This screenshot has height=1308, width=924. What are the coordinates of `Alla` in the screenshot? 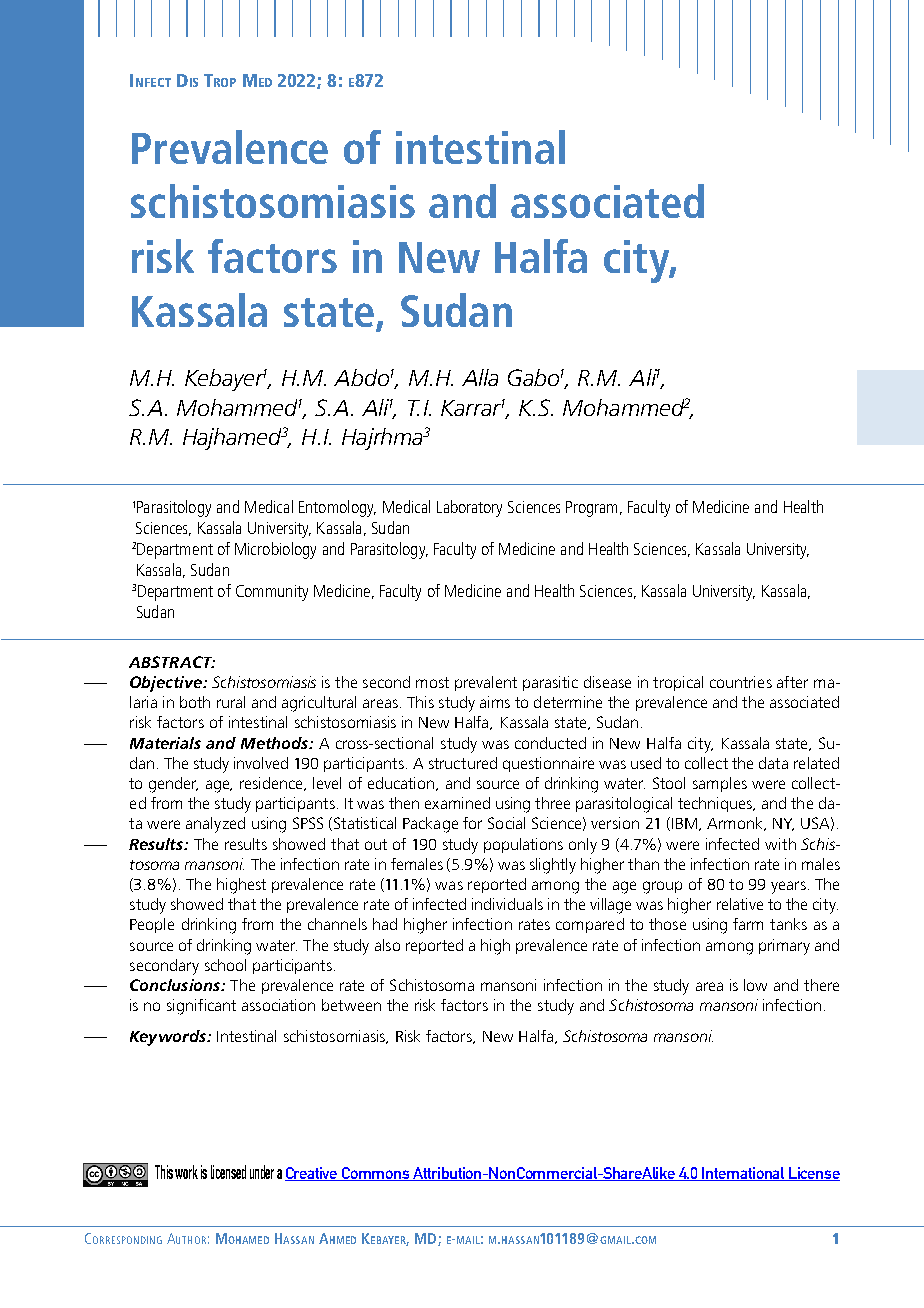 It's located at (480, 377).
